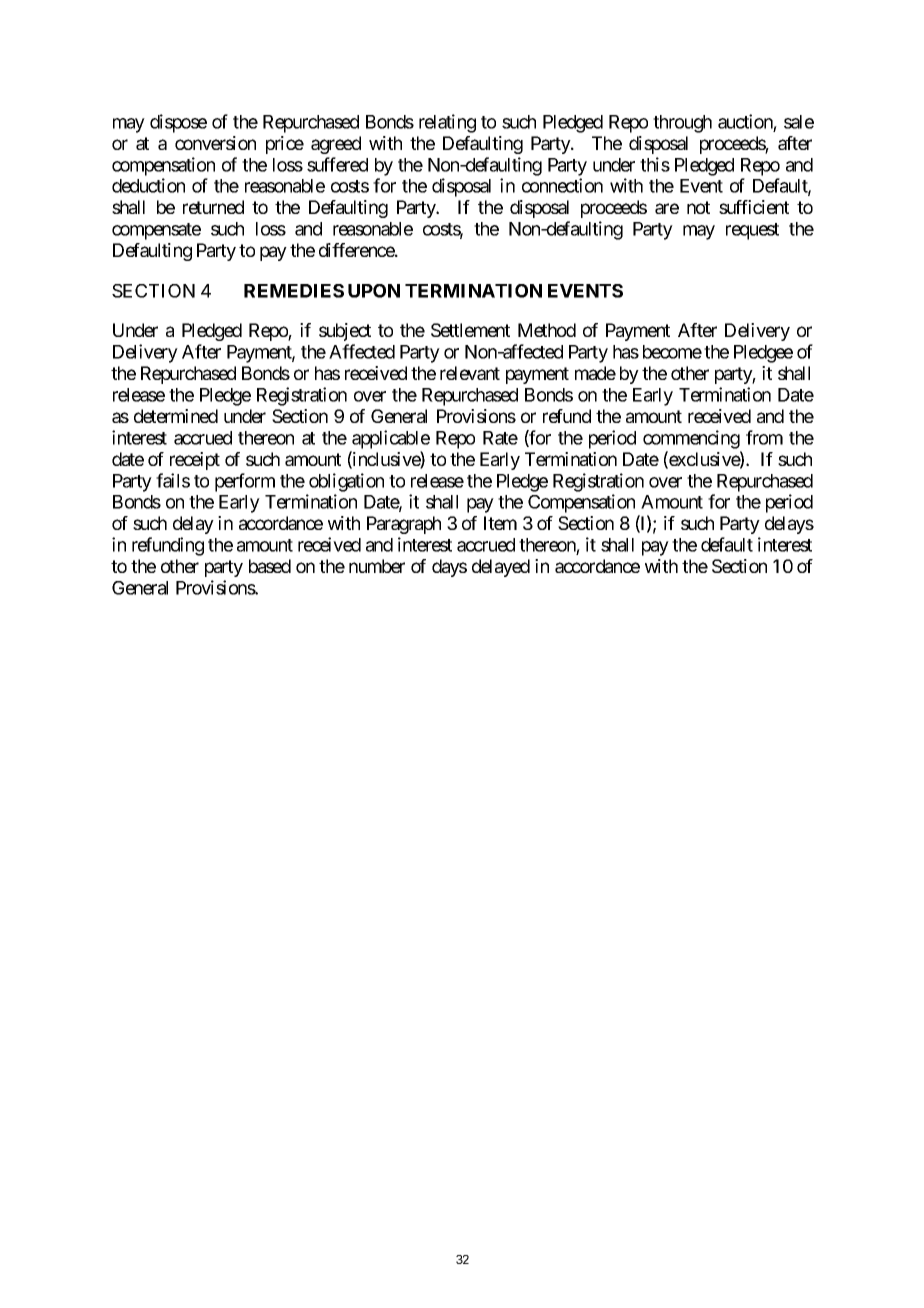  I want to click on relating, so click(447, 123).
